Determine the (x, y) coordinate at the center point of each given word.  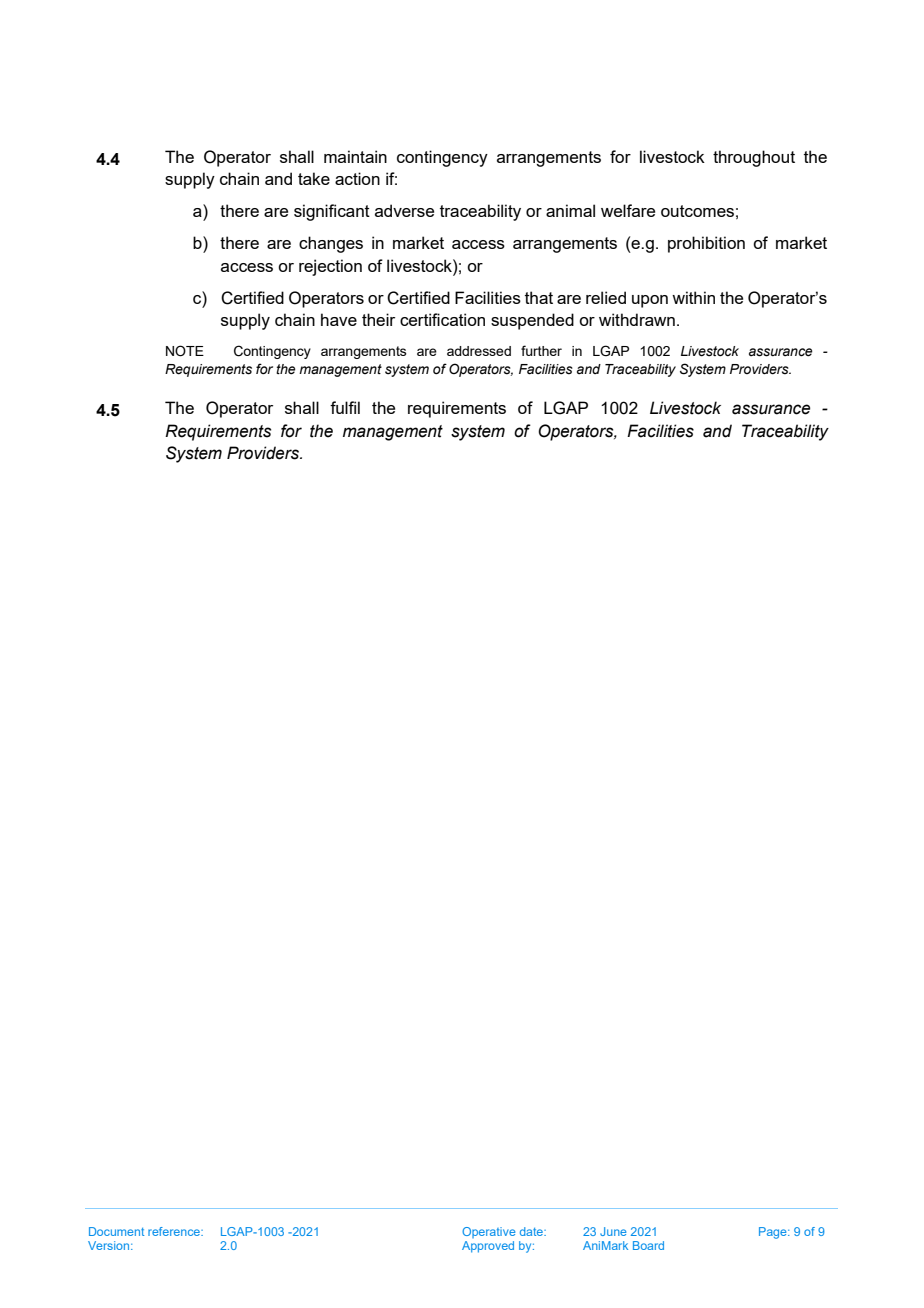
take (314, 178)
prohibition (706, 244)
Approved (488, 1247)
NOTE (185, 351)
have (339, 319)
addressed (479, 351)
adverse (404, 210)
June (613, 1231)
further (541, 350)
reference (175, 1231)
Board (648, 1245)
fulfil (345, 407)
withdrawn (637, 319)
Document (116, 1231)
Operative (488, 1232)
